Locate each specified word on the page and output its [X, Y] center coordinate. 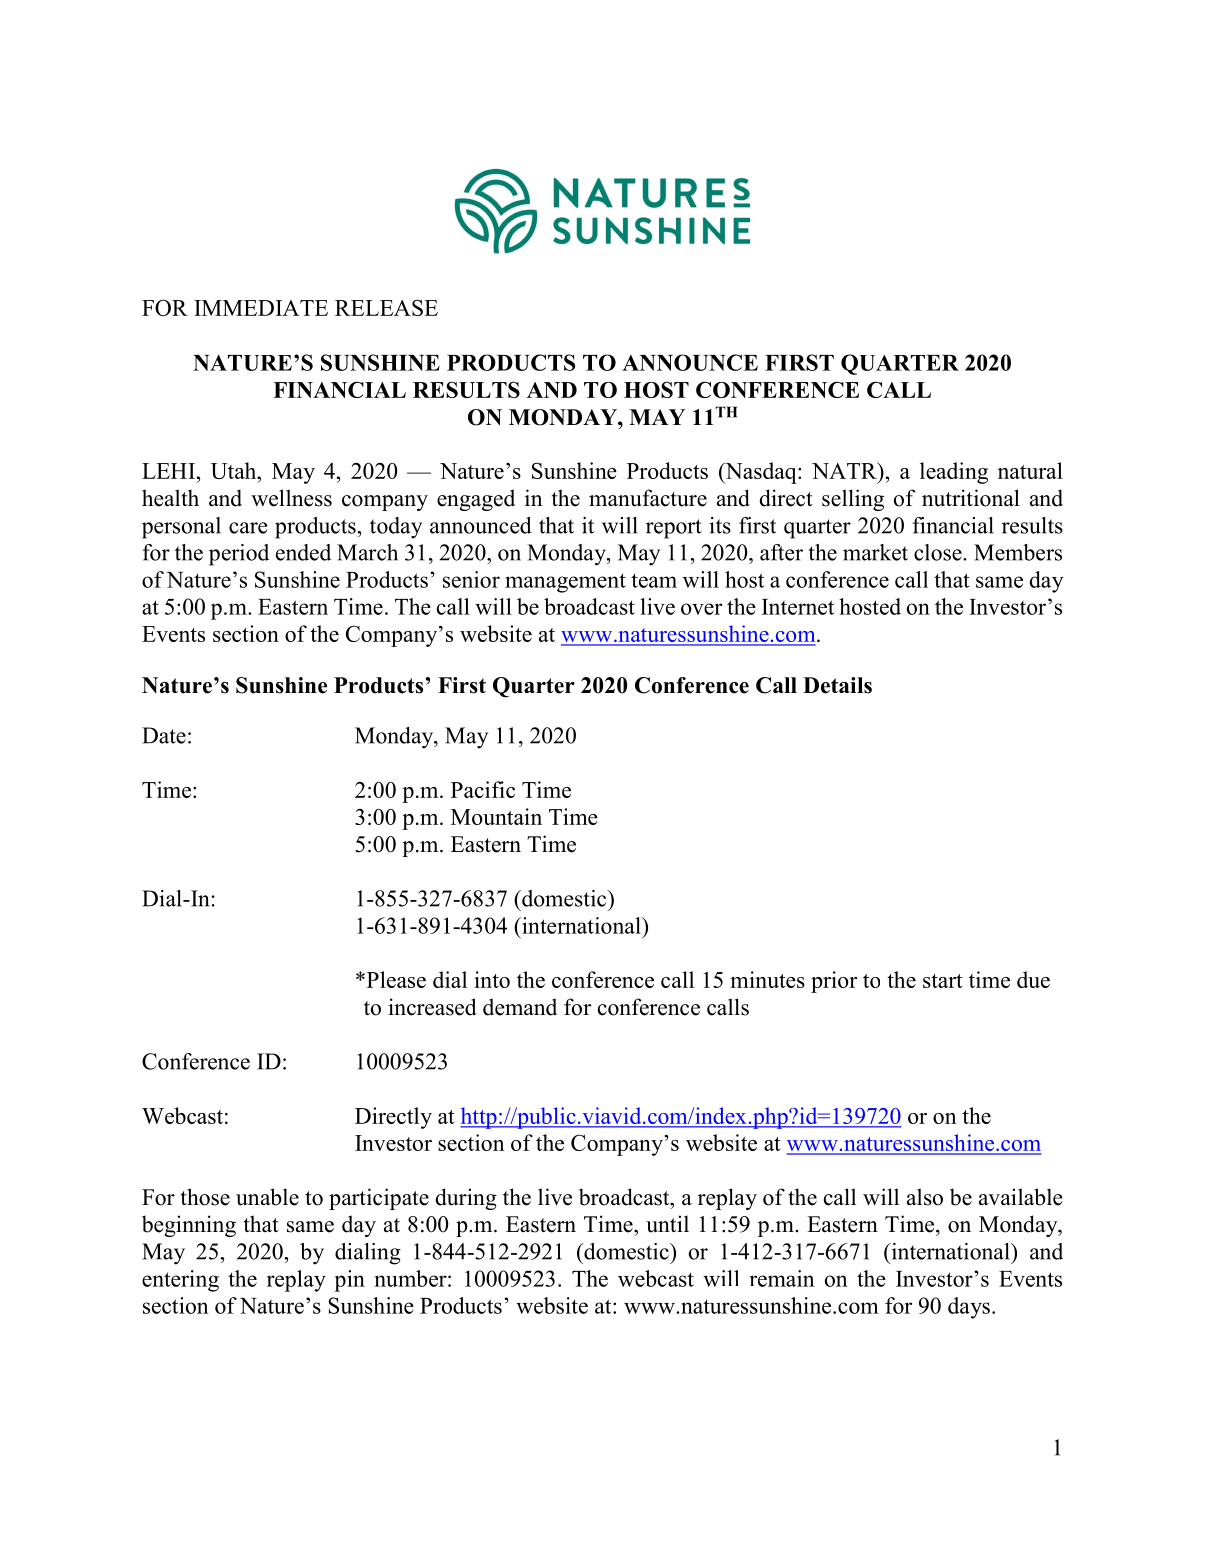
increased [432, 1007]
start [943, 981]
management [565, 583]
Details [837, 685]
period [239, 555]
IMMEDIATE [261, 308]
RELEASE [386, 307]
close [939, 552]
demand [520, 1007]
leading [954, 473]
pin [349, 1281]
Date [164, 735]
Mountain [496, 816]
